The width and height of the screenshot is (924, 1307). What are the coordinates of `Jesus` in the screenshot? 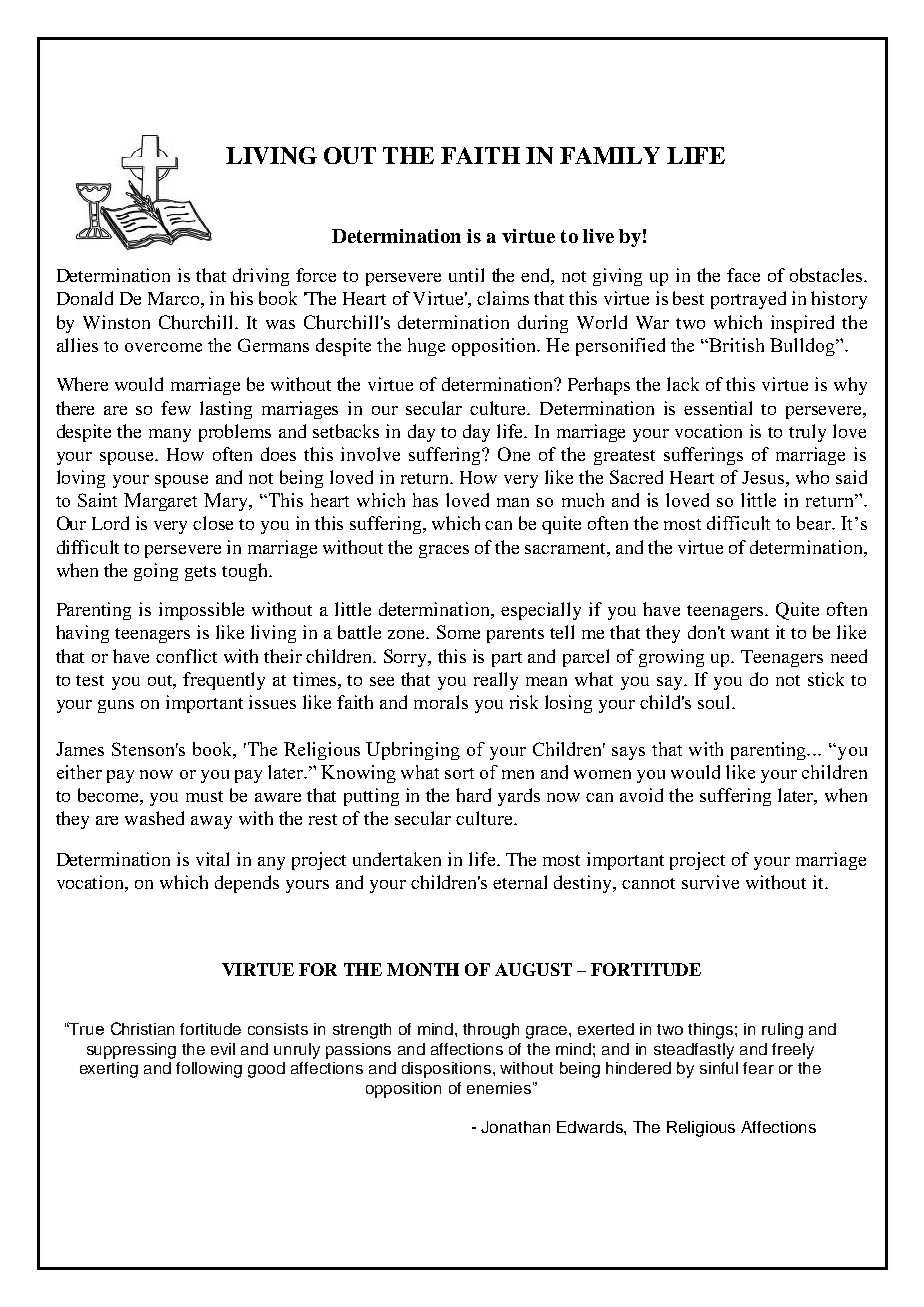 It's located at (763, 477).
